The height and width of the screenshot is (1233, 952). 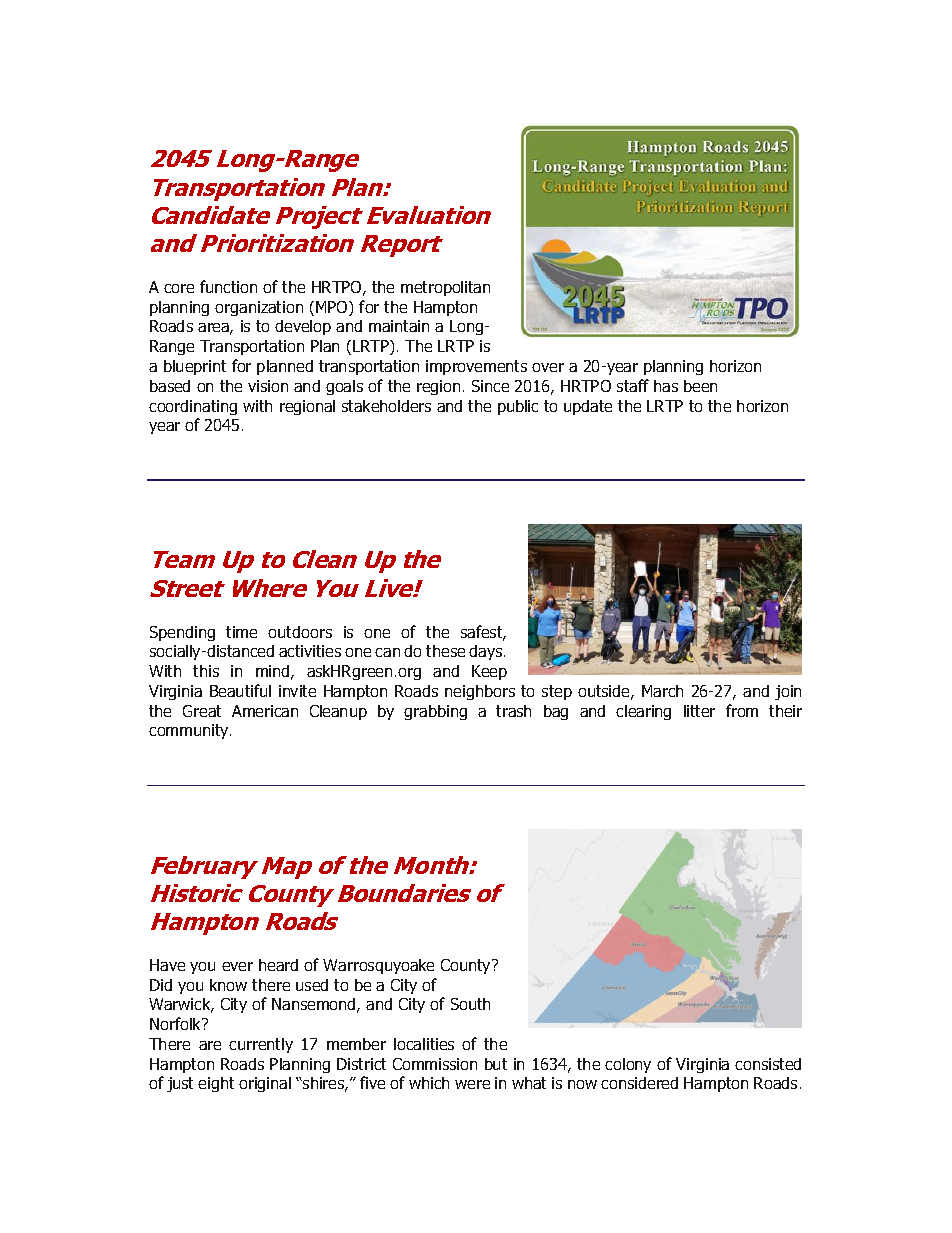 I want to click on but, so click(x=496, y=1064).
